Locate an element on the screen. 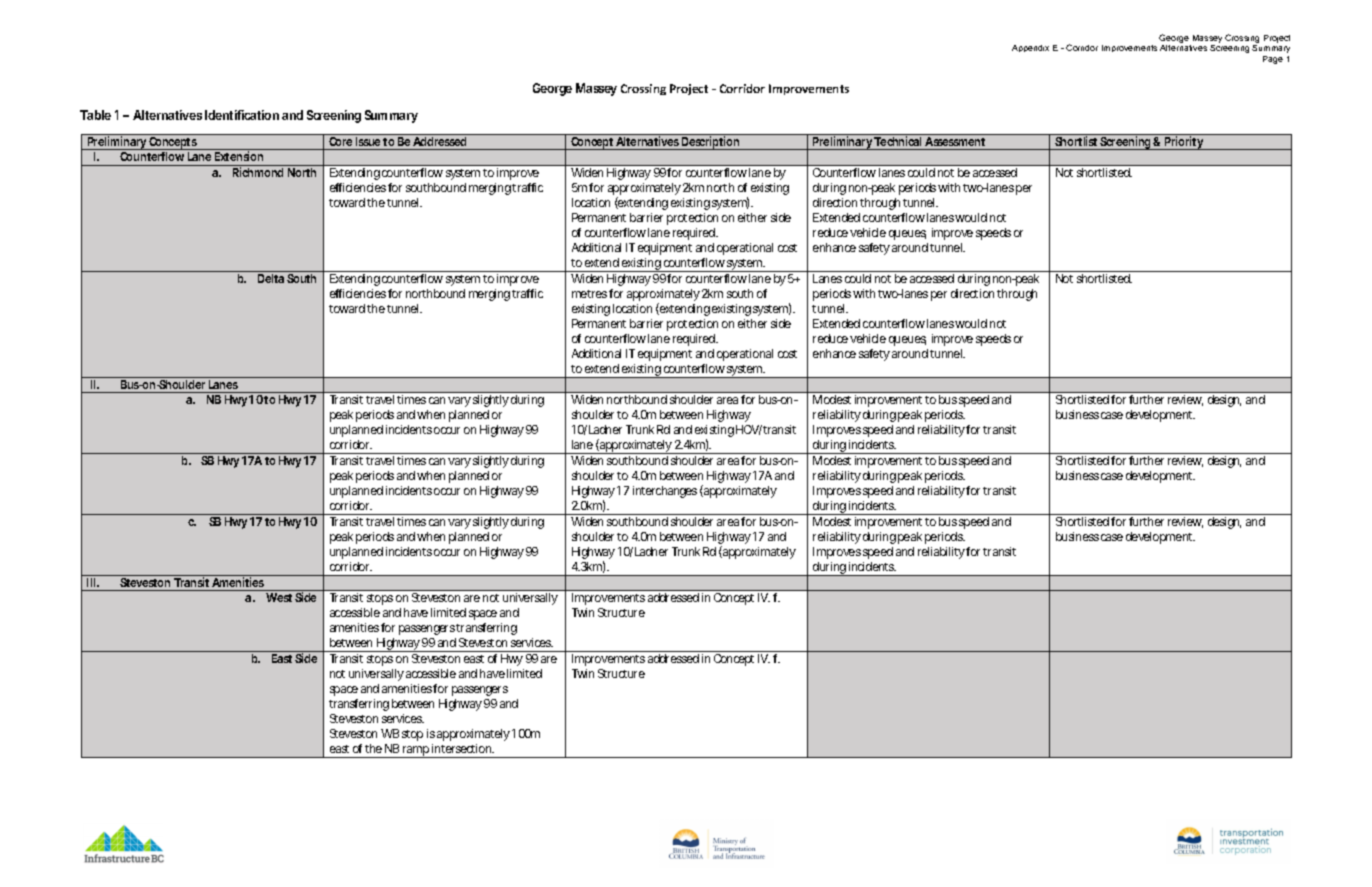 The height and width of the screenshot is (887, 1372). Delta is located at coordinates (271, 278).
